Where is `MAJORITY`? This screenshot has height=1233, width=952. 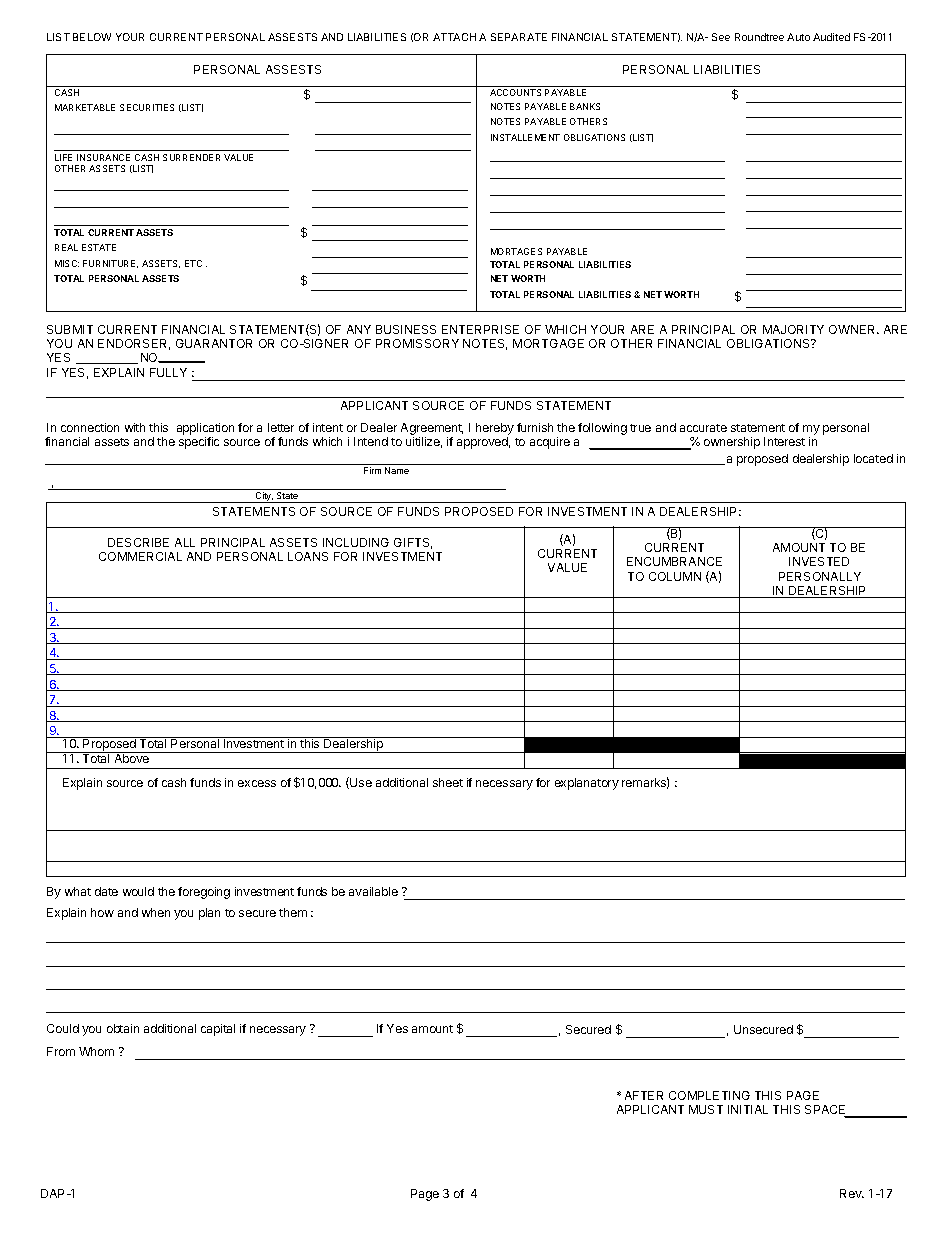 MAJORITY is located at coordinates (793, 329).
